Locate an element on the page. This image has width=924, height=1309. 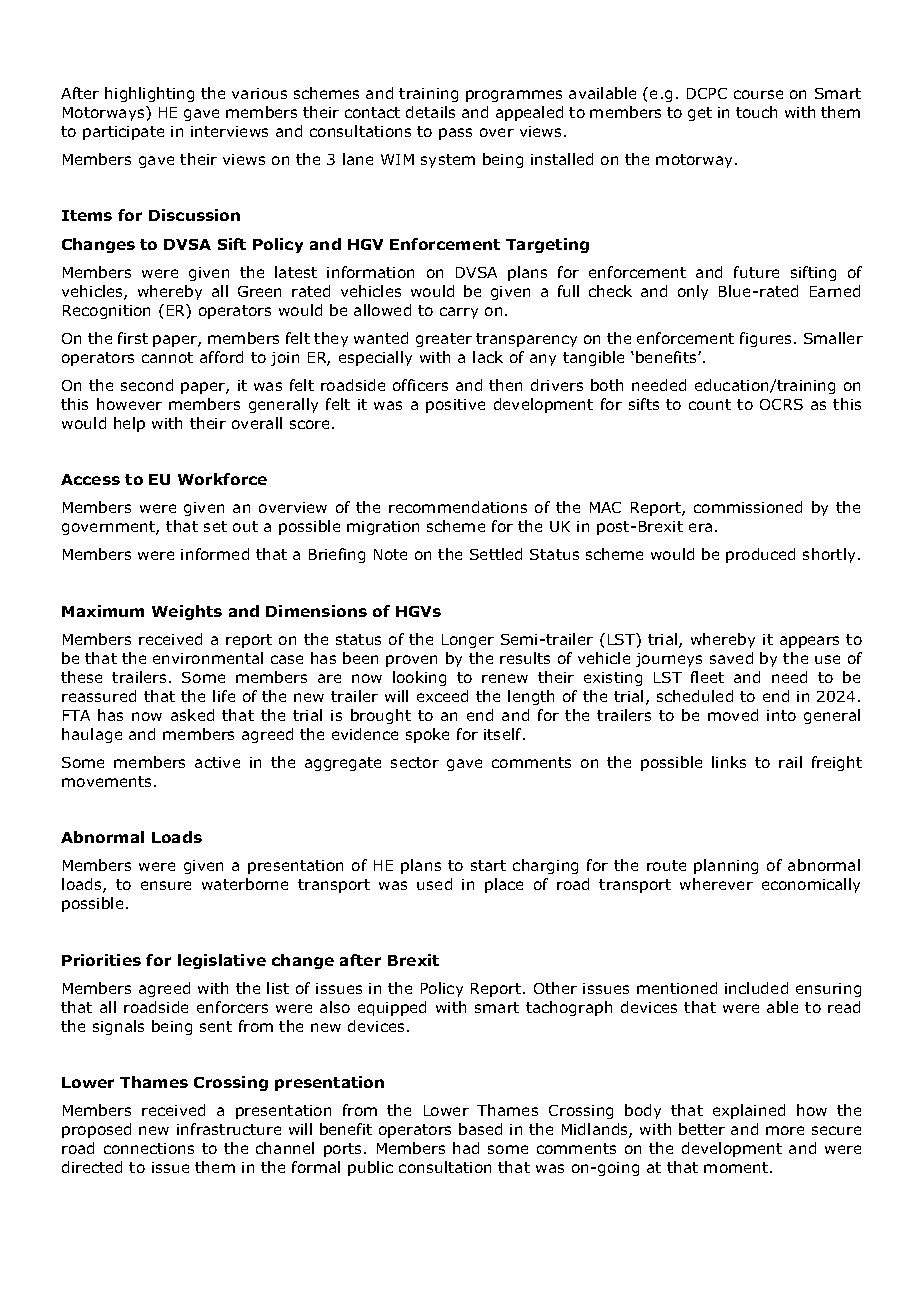
informed is located at coordinates (215, 554).
